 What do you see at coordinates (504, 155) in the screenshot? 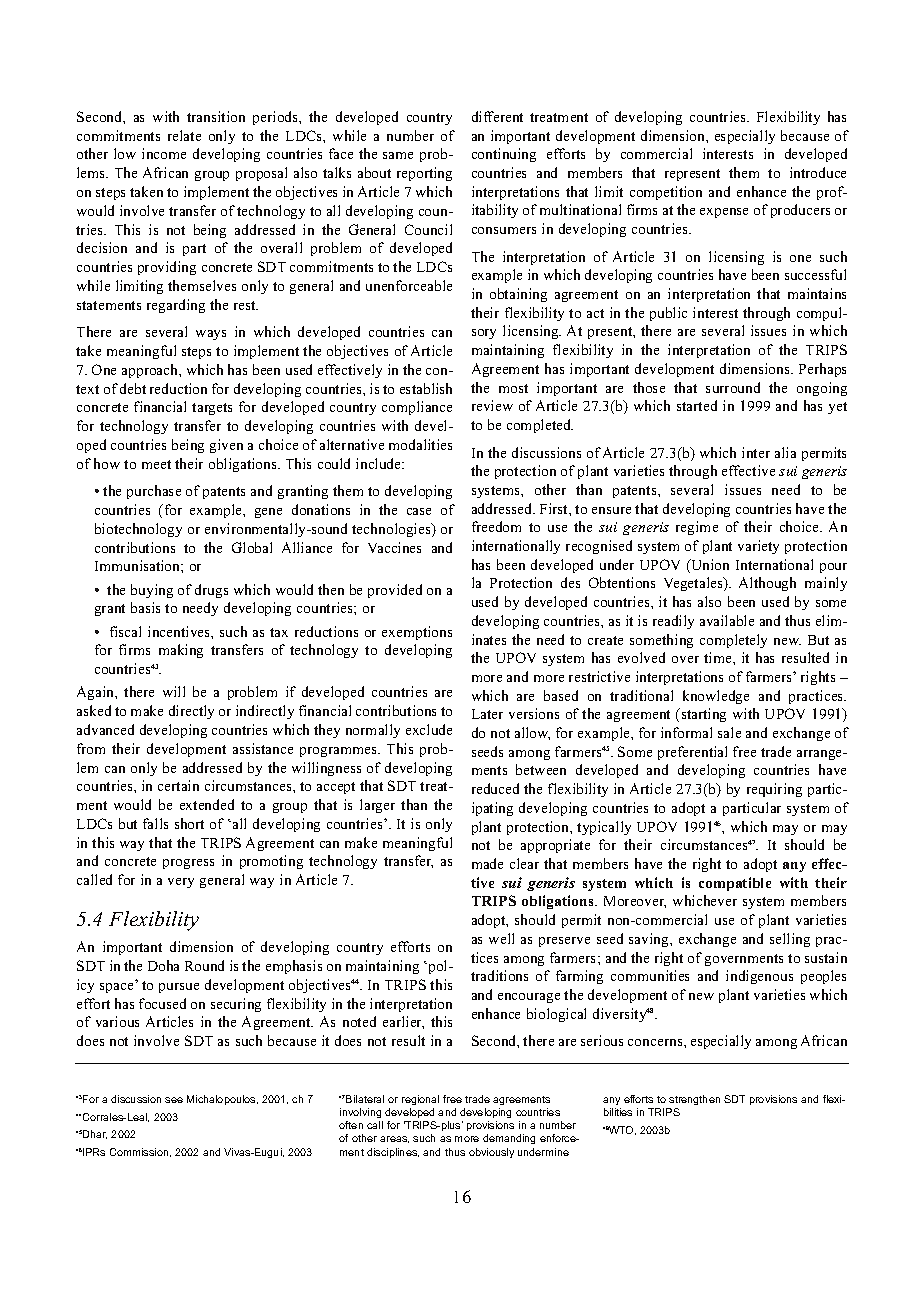
I see `continuing` at bounding box center [504, 155].
